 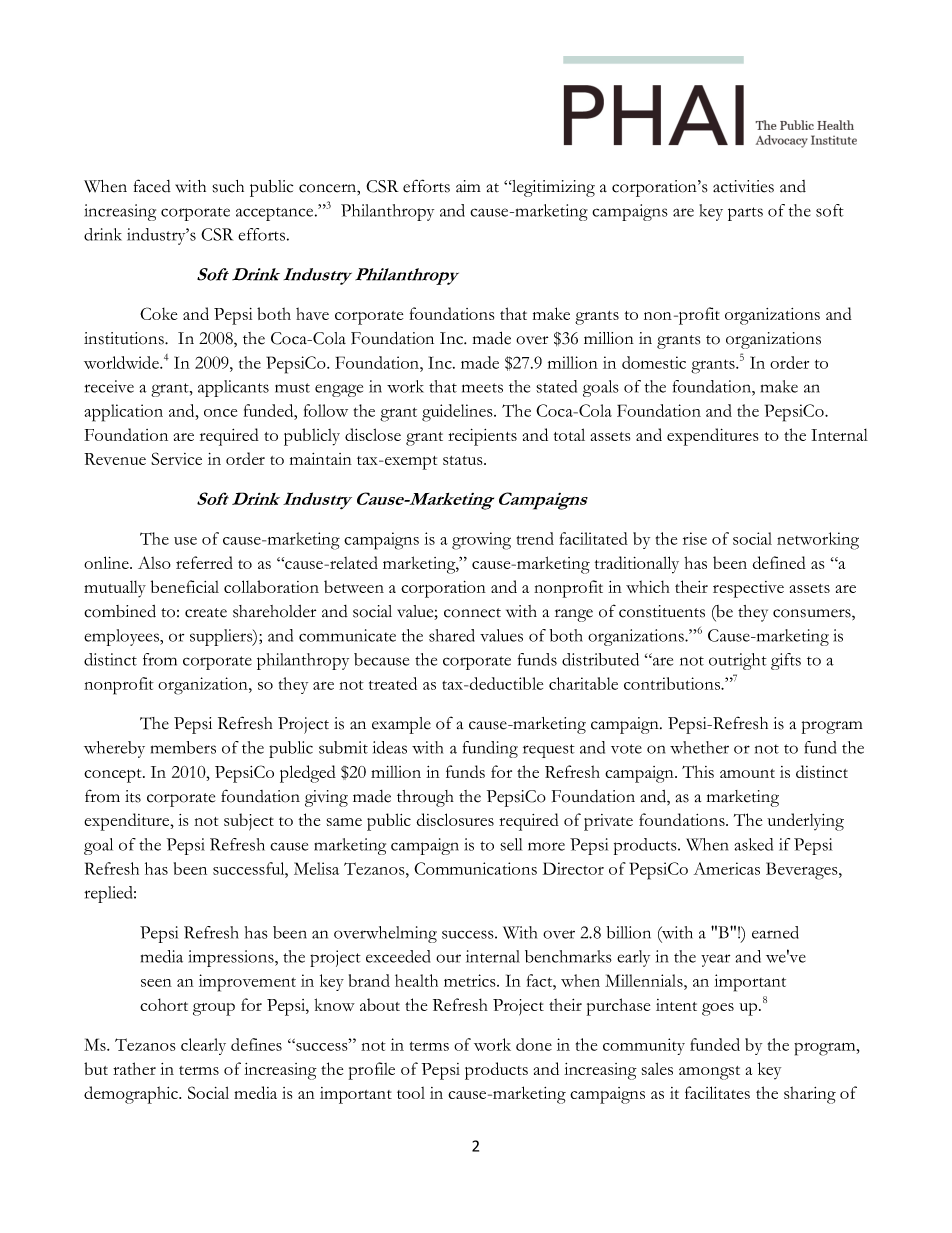 What do you see at coordinates (134, 1068) in the screenshot?
I see `rather` at bounding box center [134, 1068].
